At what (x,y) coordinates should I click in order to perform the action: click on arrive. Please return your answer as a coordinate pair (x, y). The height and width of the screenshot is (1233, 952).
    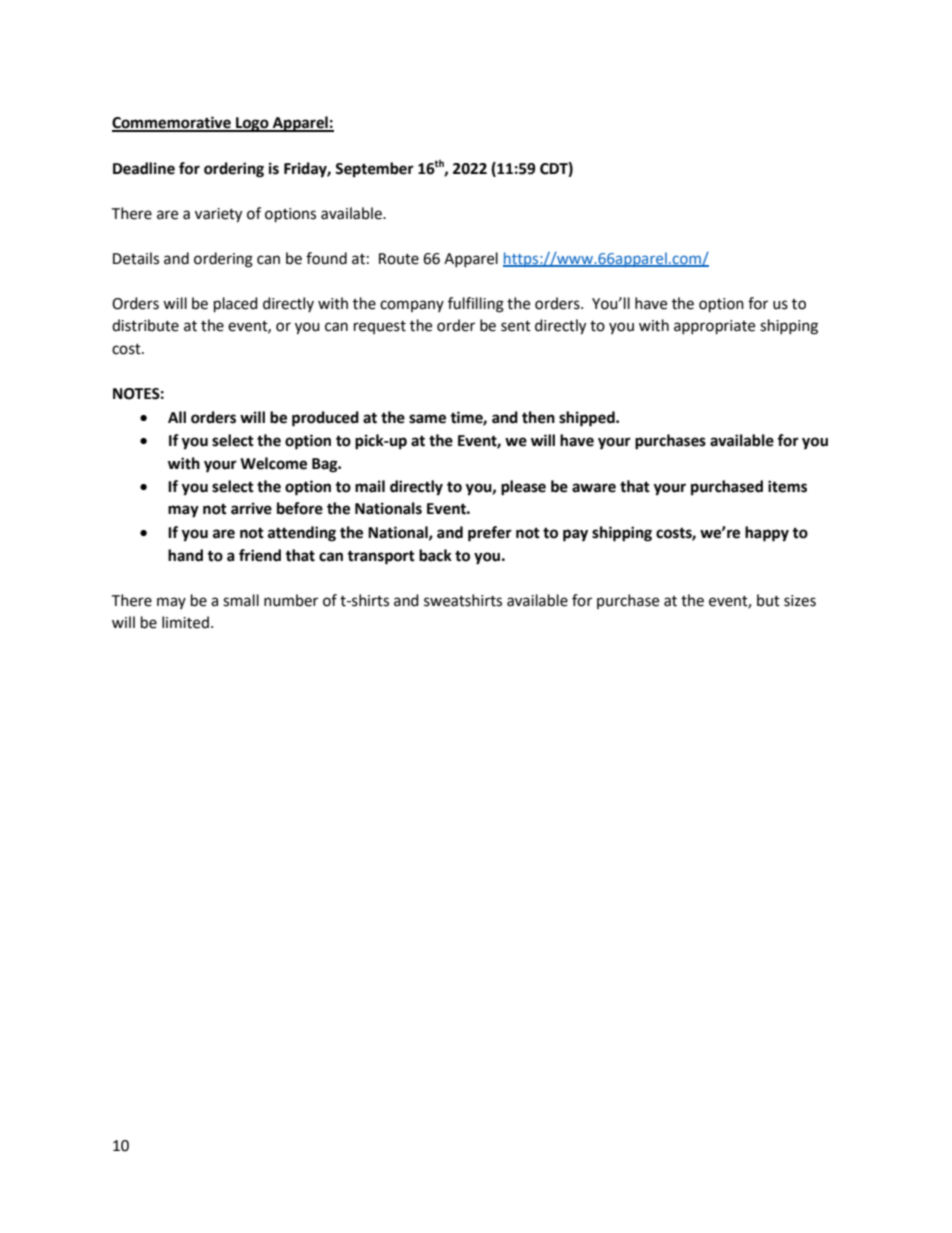
    Looking at the image, I should click on (251, 508).
